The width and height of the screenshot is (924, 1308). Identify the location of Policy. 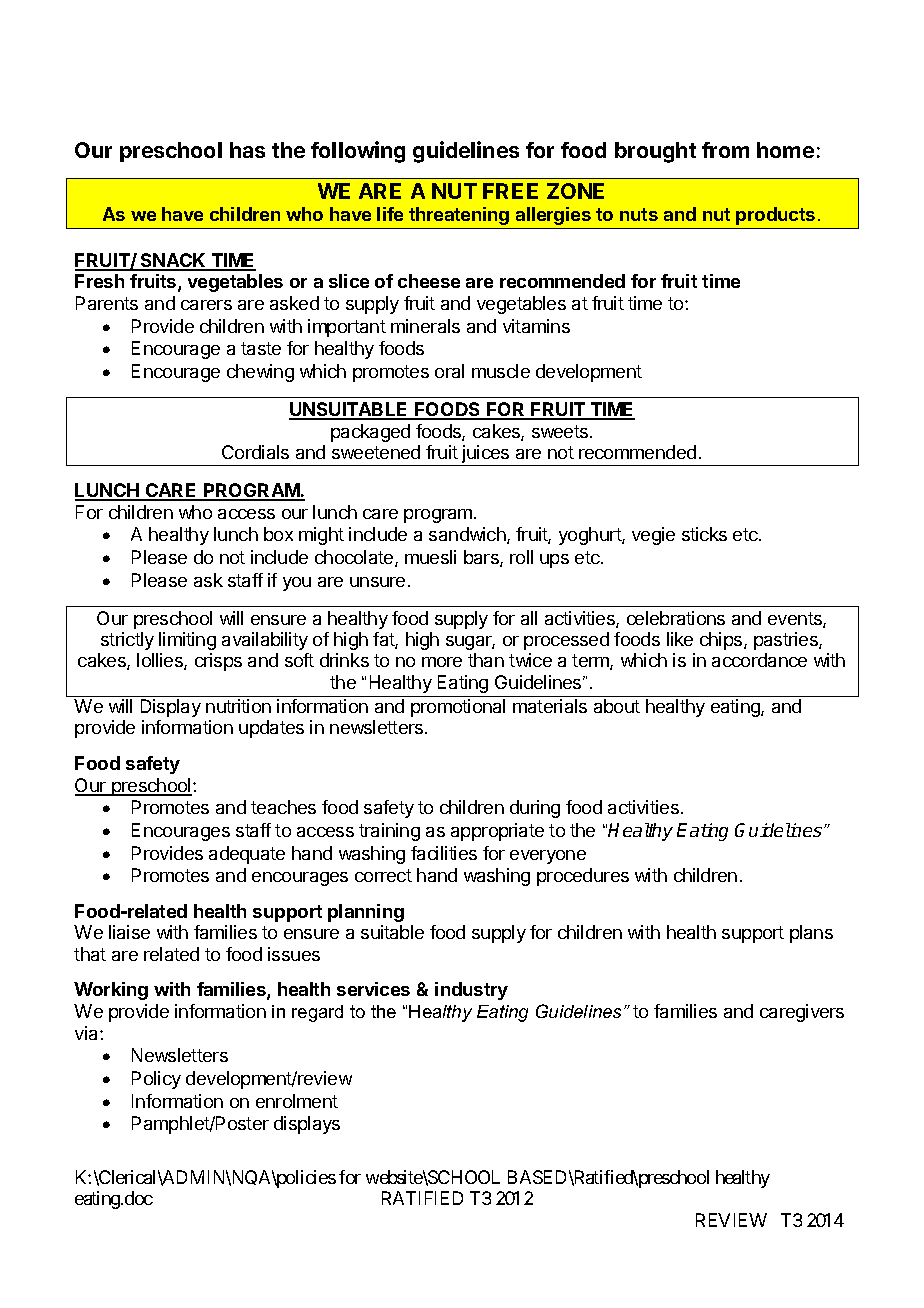
(156, 1080).
